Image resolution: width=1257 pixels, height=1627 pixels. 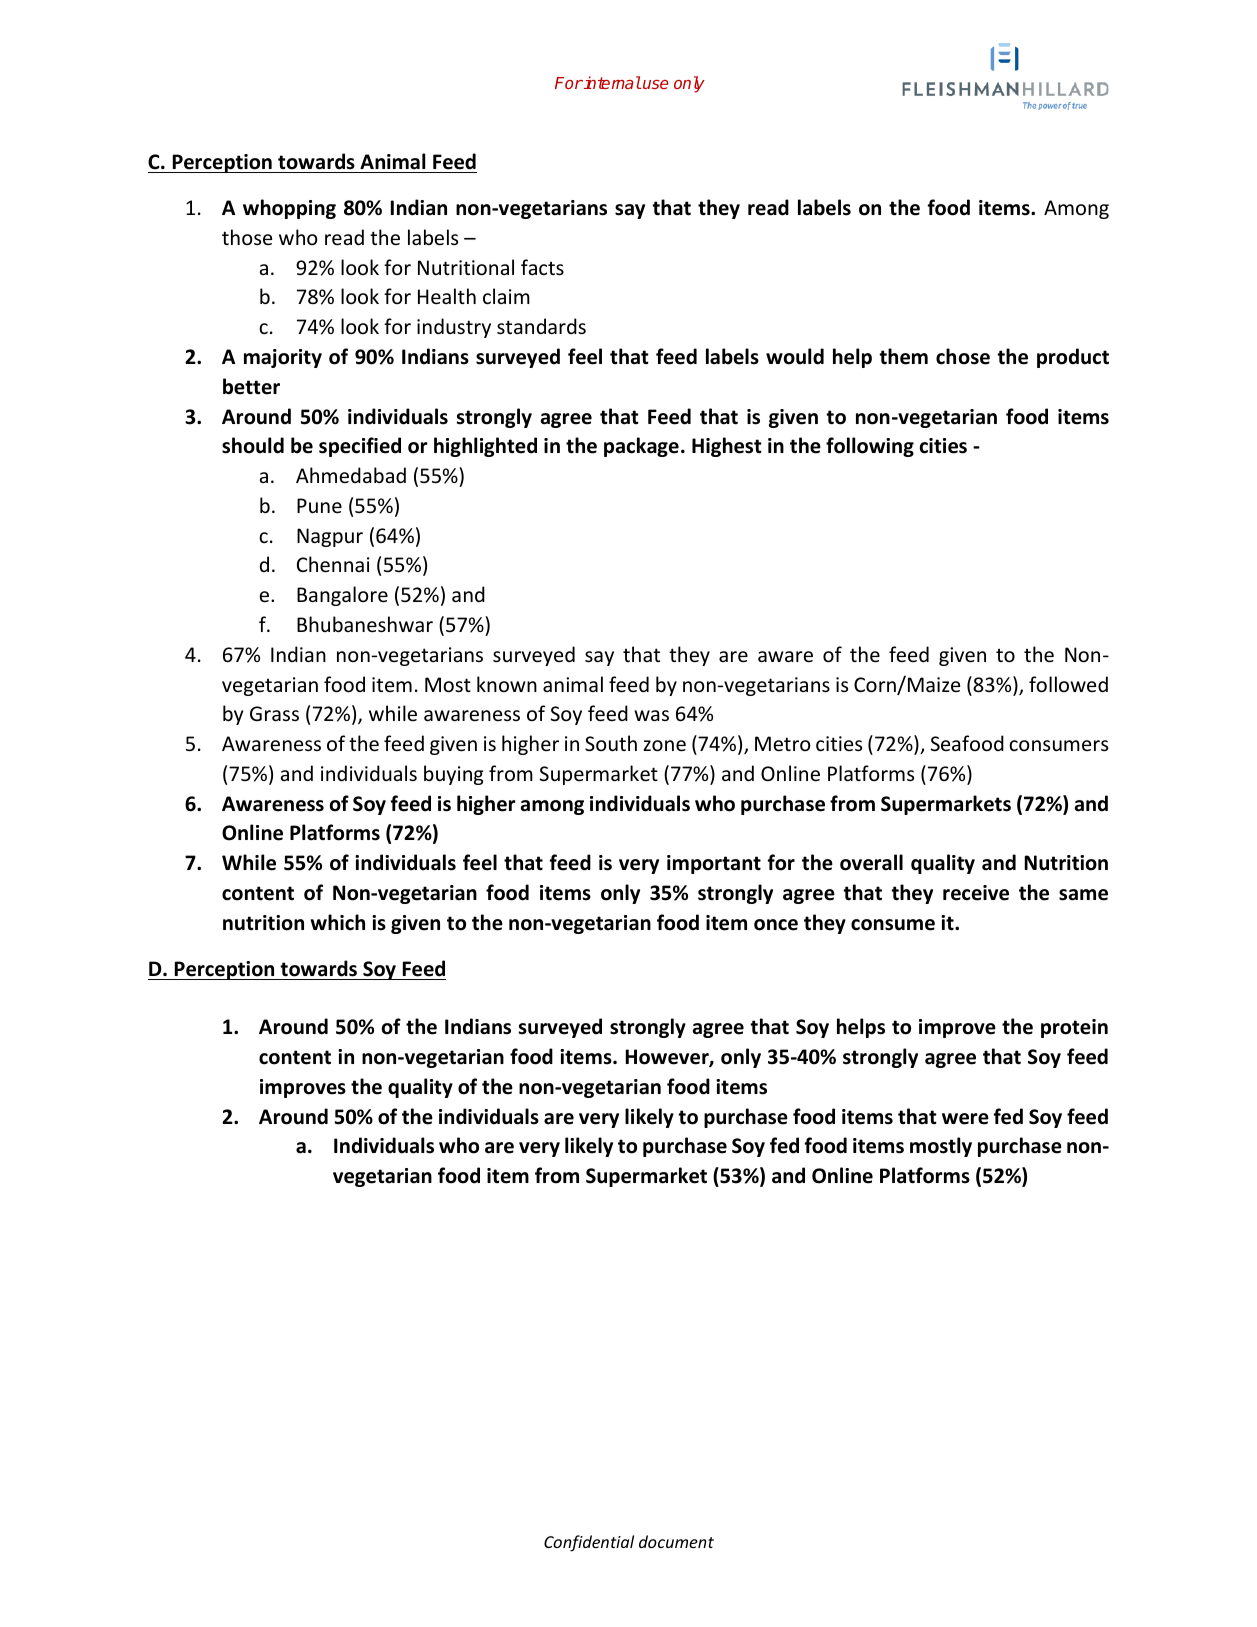 What do you see at coordinates (776, 925) in the image?
I see `once` at bounding box center [776, 925].
